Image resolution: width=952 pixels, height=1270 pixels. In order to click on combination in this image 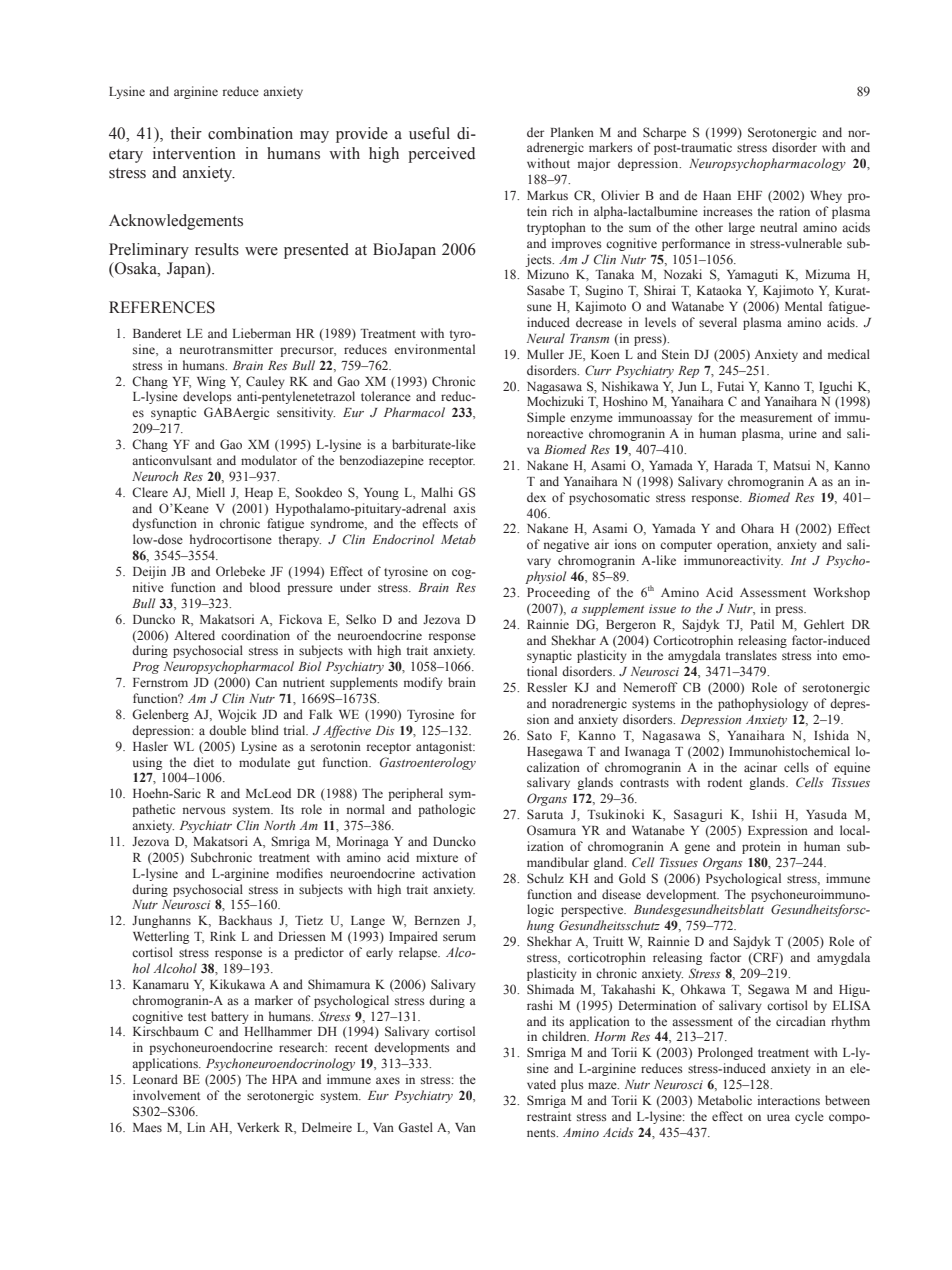, I will do `click(250, 133)`.
